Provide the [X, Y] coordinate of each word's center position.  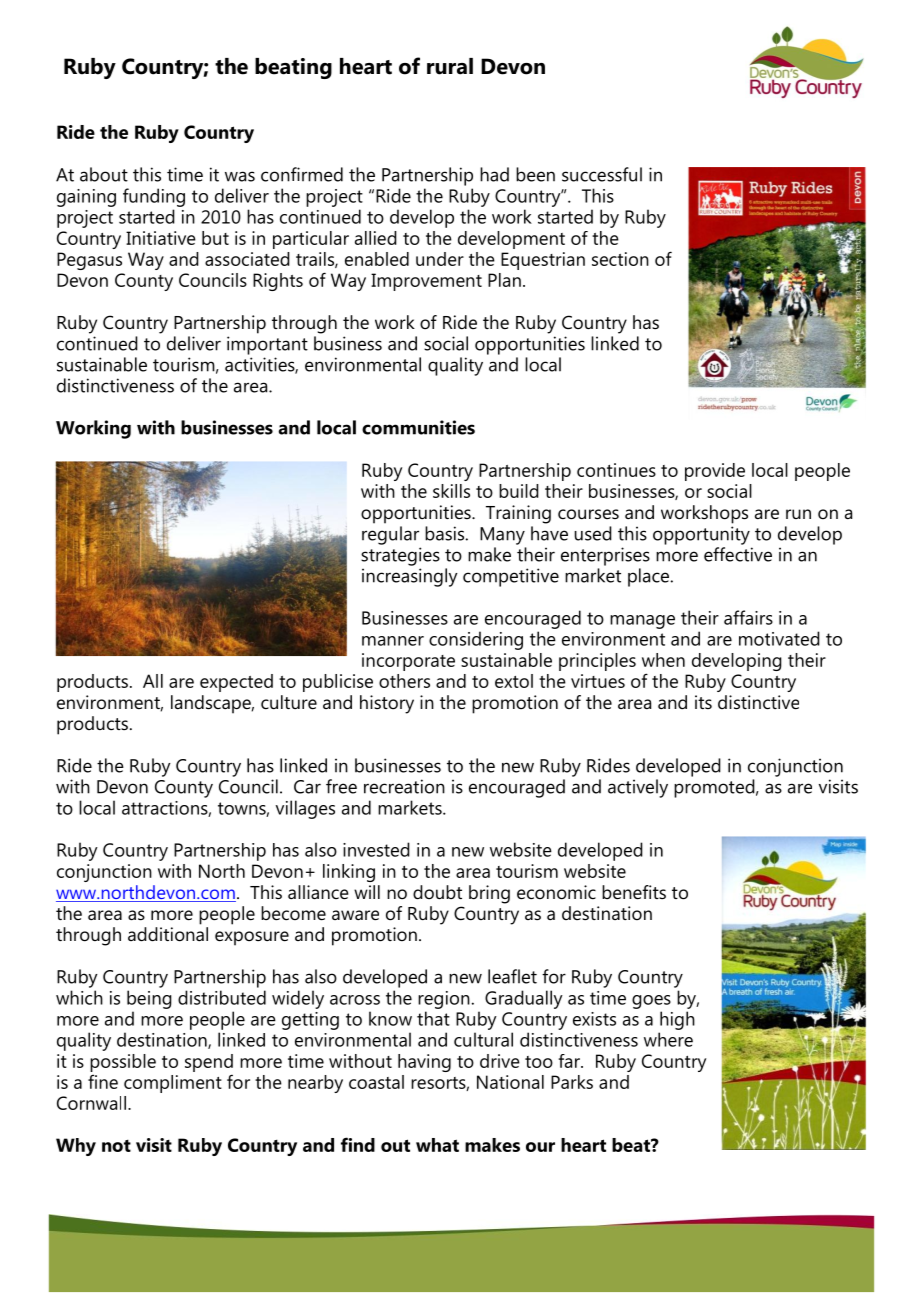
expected [236, 683]
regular [390, 535]
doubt [437, 892]
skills [451, 491]
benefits [634, 892]
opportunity [701, 535]
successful [602, 174]
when [663, 660]
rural [450, 66]
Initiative [161, 238]
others [404, 681]
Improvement [426, 282]
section [620, 259]
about [104, 174]
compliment [173, 1084]
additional [168, 934]
